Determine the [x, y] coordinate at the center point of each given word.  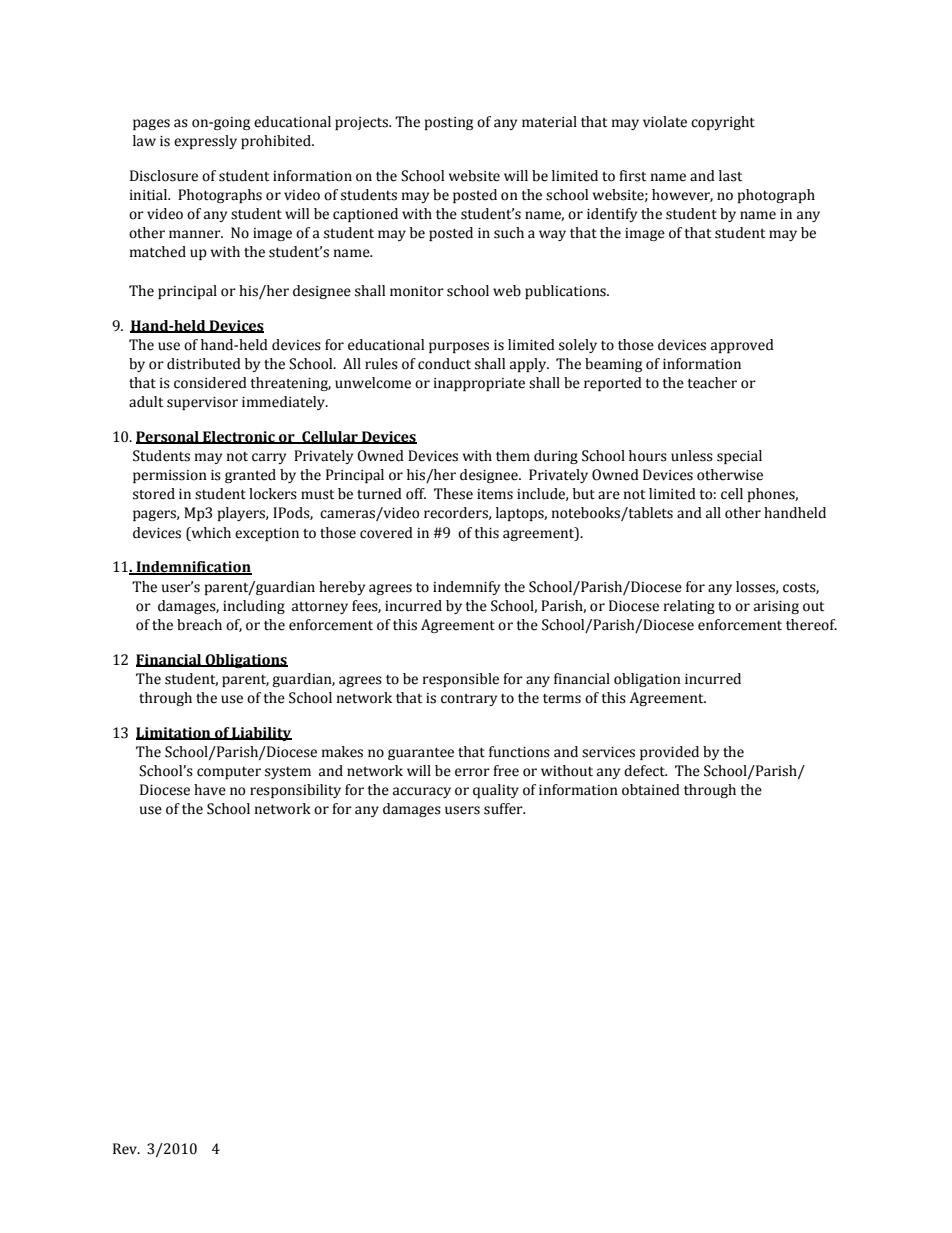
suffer [504, 809]
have [210, 790]
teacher [712, 383]
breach [199, 625]
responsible [461, 680]
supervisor [202, 403]
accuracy [422, 792]
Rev [126, 1149]
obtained [651, 790]
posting [449, 123]
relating [689, 607]
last [730, 176]
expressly [205, 142]
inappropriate [479, 384]
